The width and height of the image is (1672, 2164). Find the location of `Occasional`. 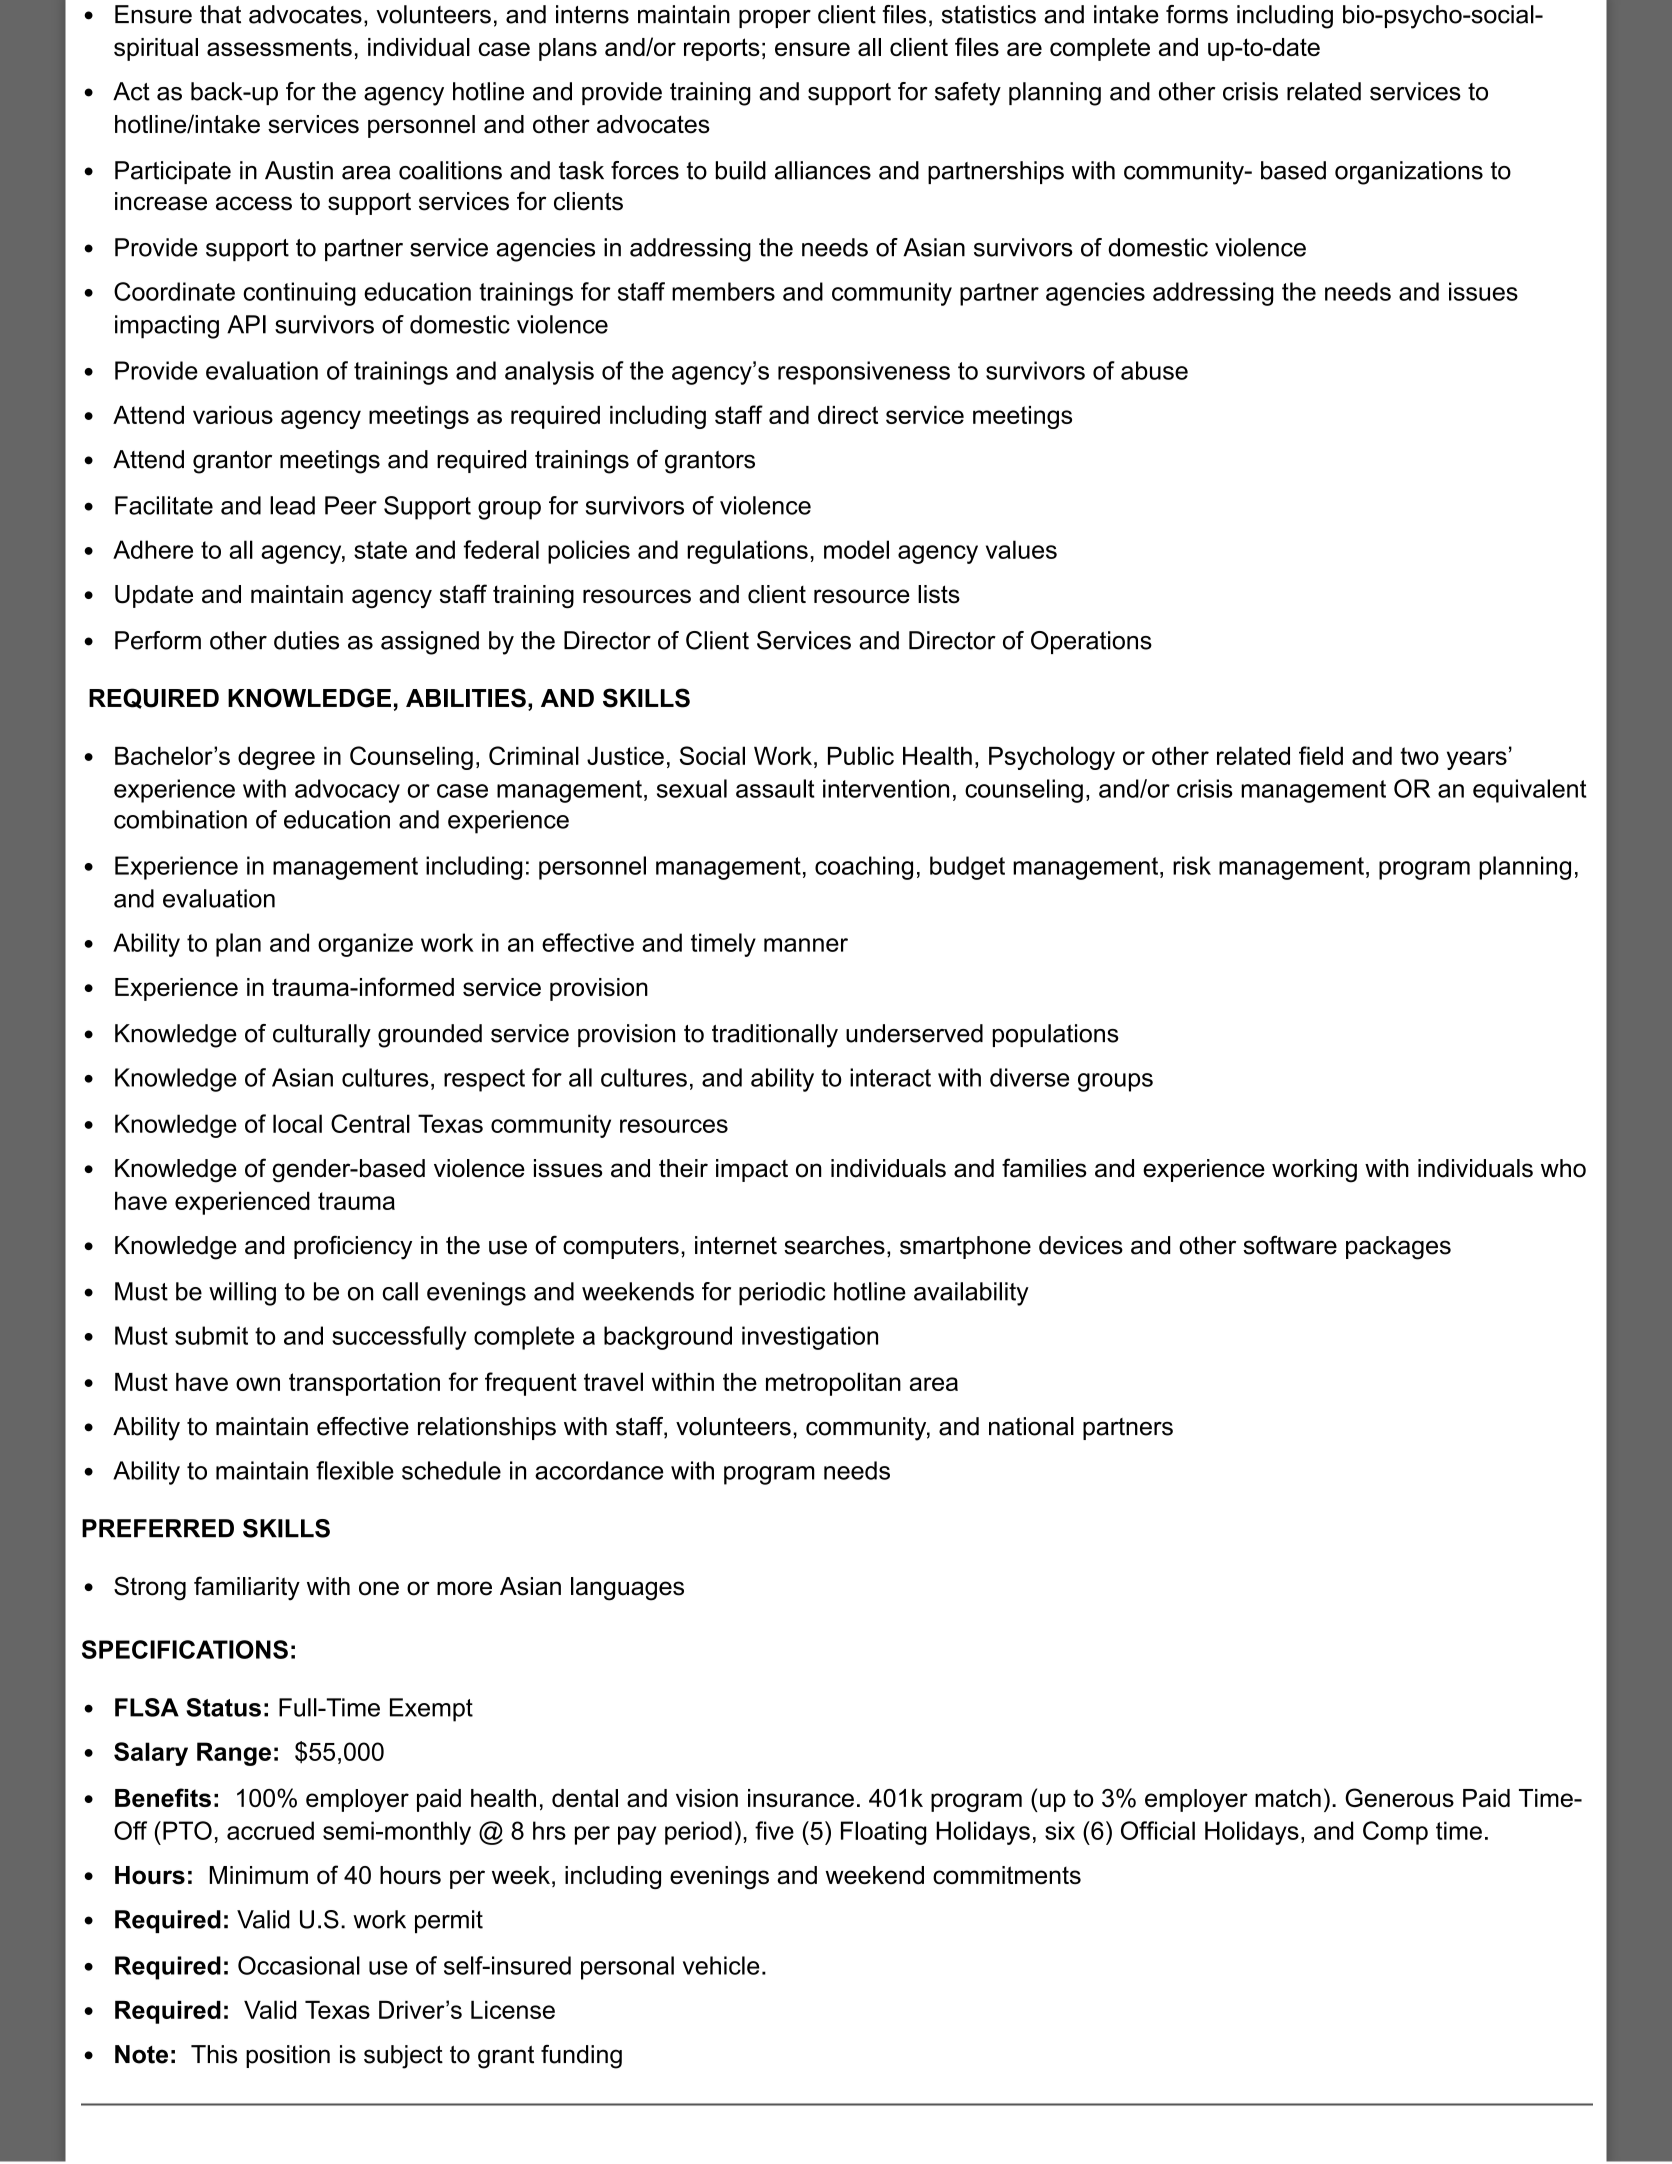

Occasional is located at coordinates (299, 1965).
